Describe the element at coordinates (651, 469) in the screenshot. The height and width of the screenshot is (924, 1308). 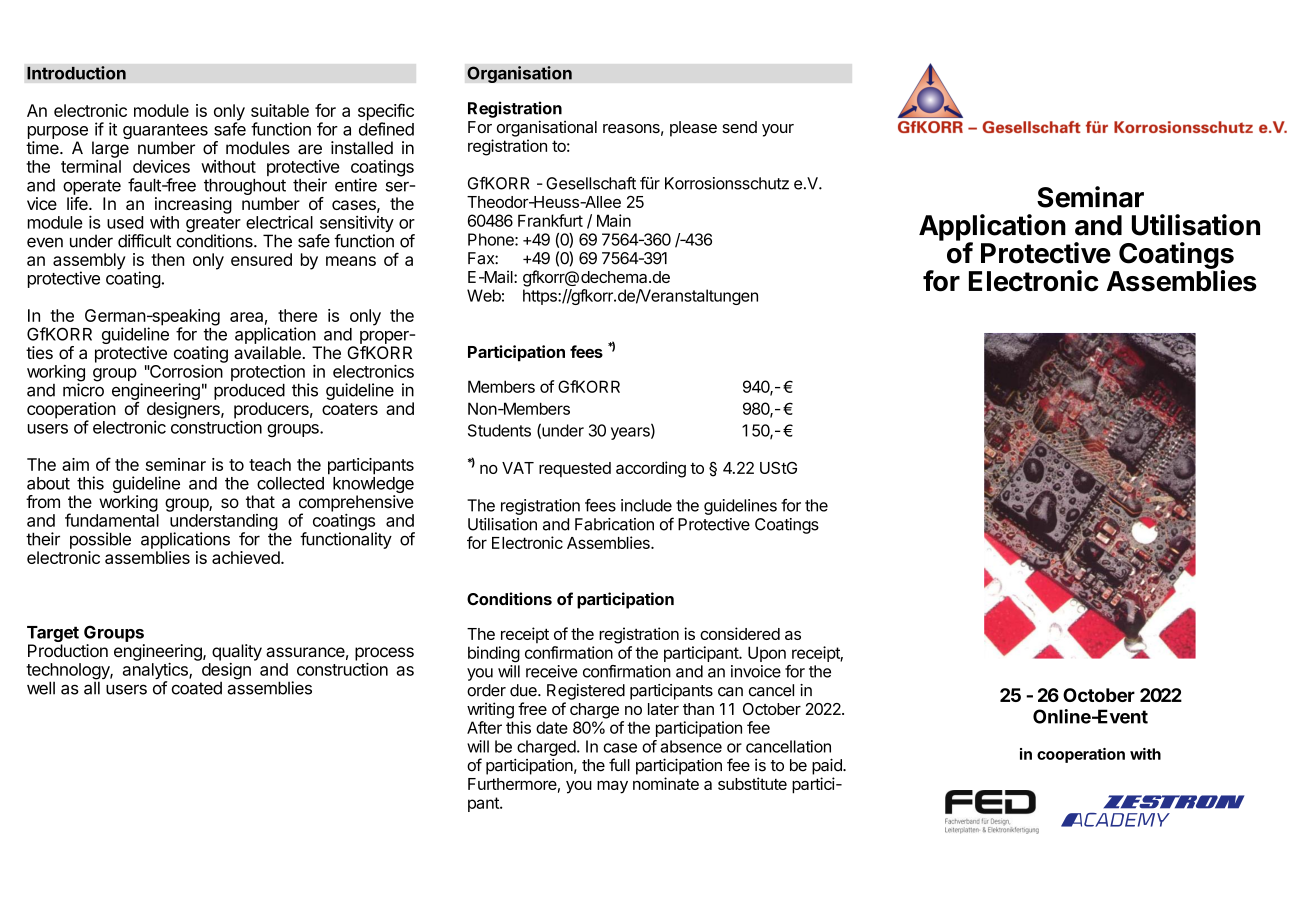
I see `according` at that location.
